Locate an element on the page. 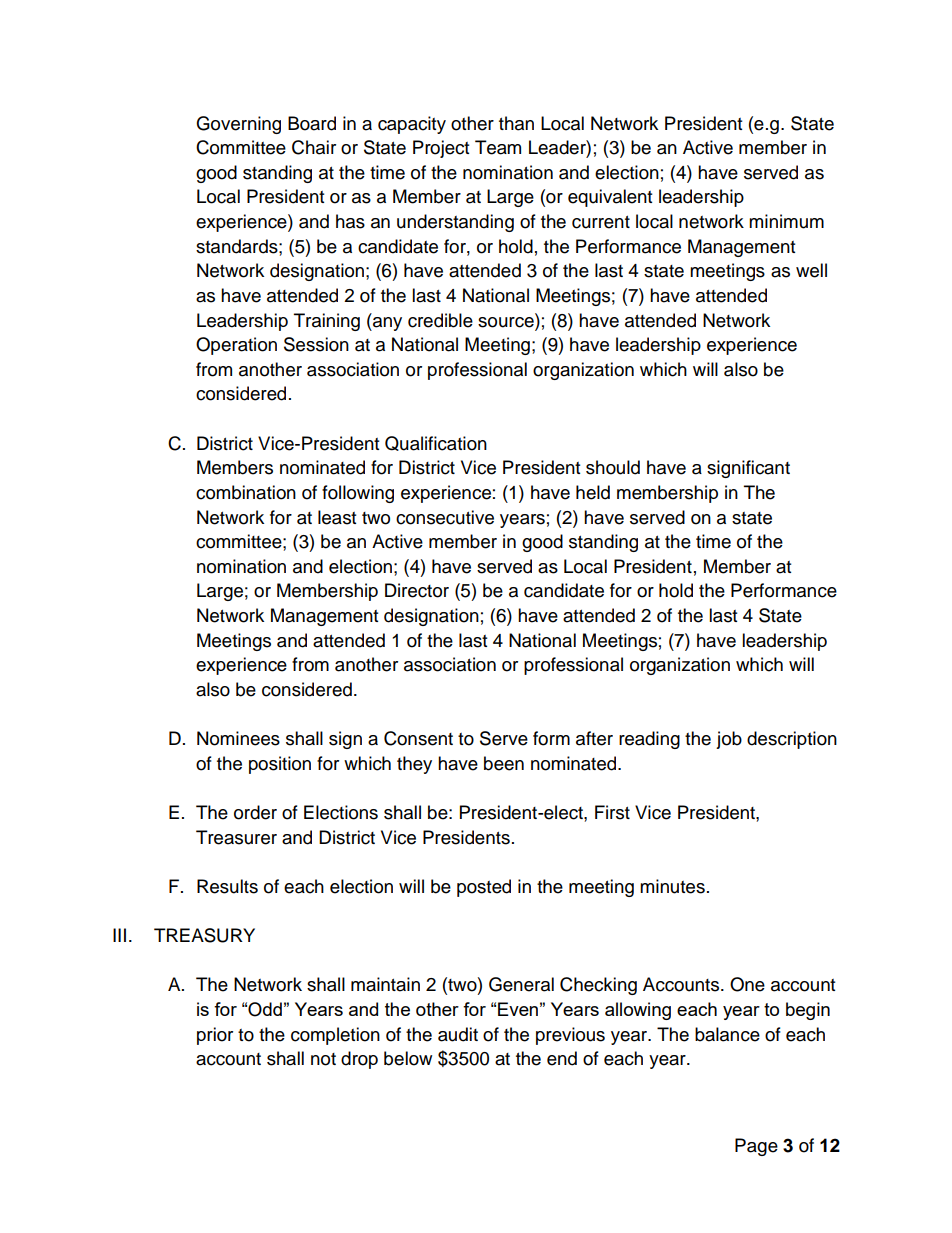 Image resolution: width=952 pixels, height=1233 pixels. Page is located at coordinates (756, 1147).
